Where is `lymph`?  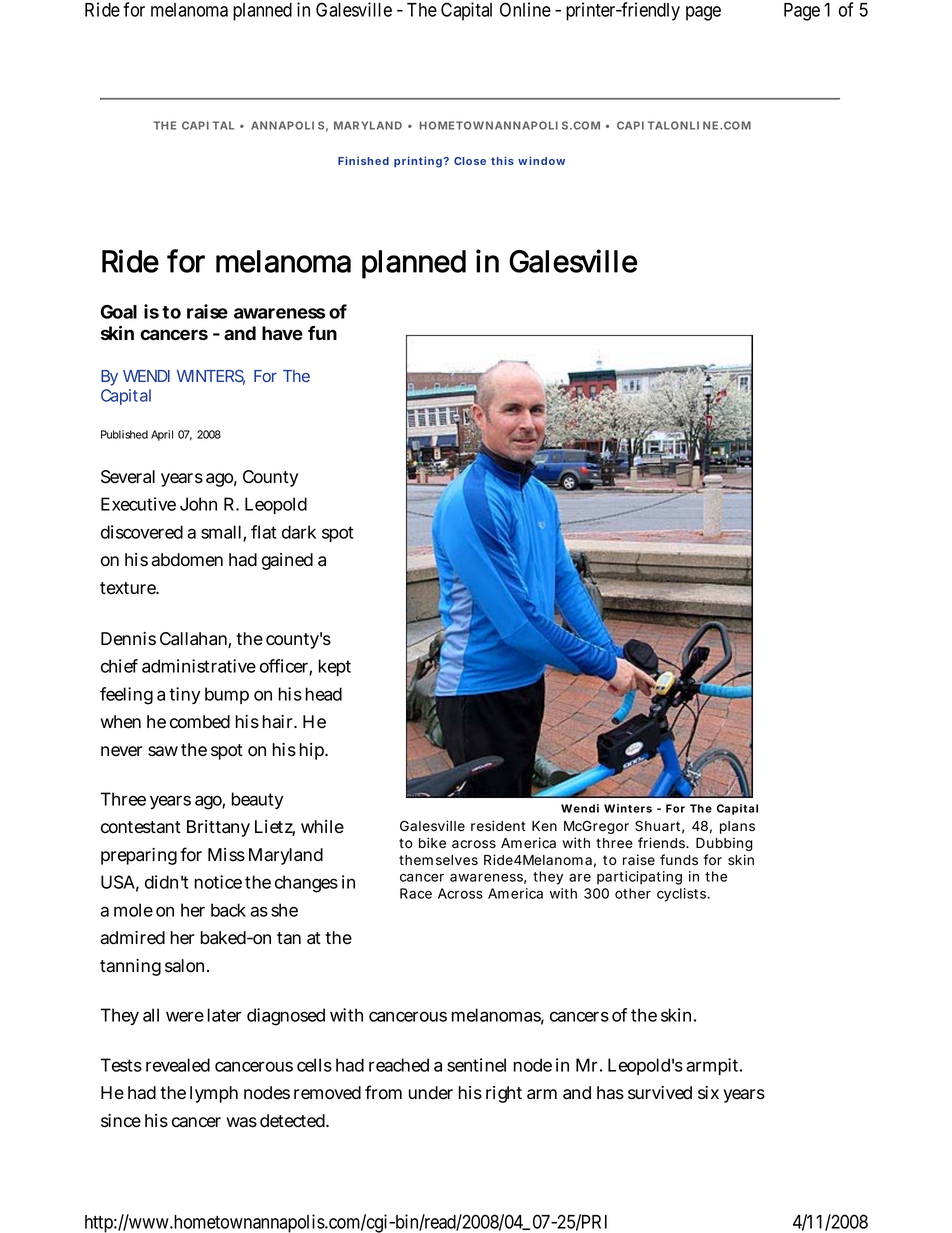 lymph is located at coordinates (214, 1094).
